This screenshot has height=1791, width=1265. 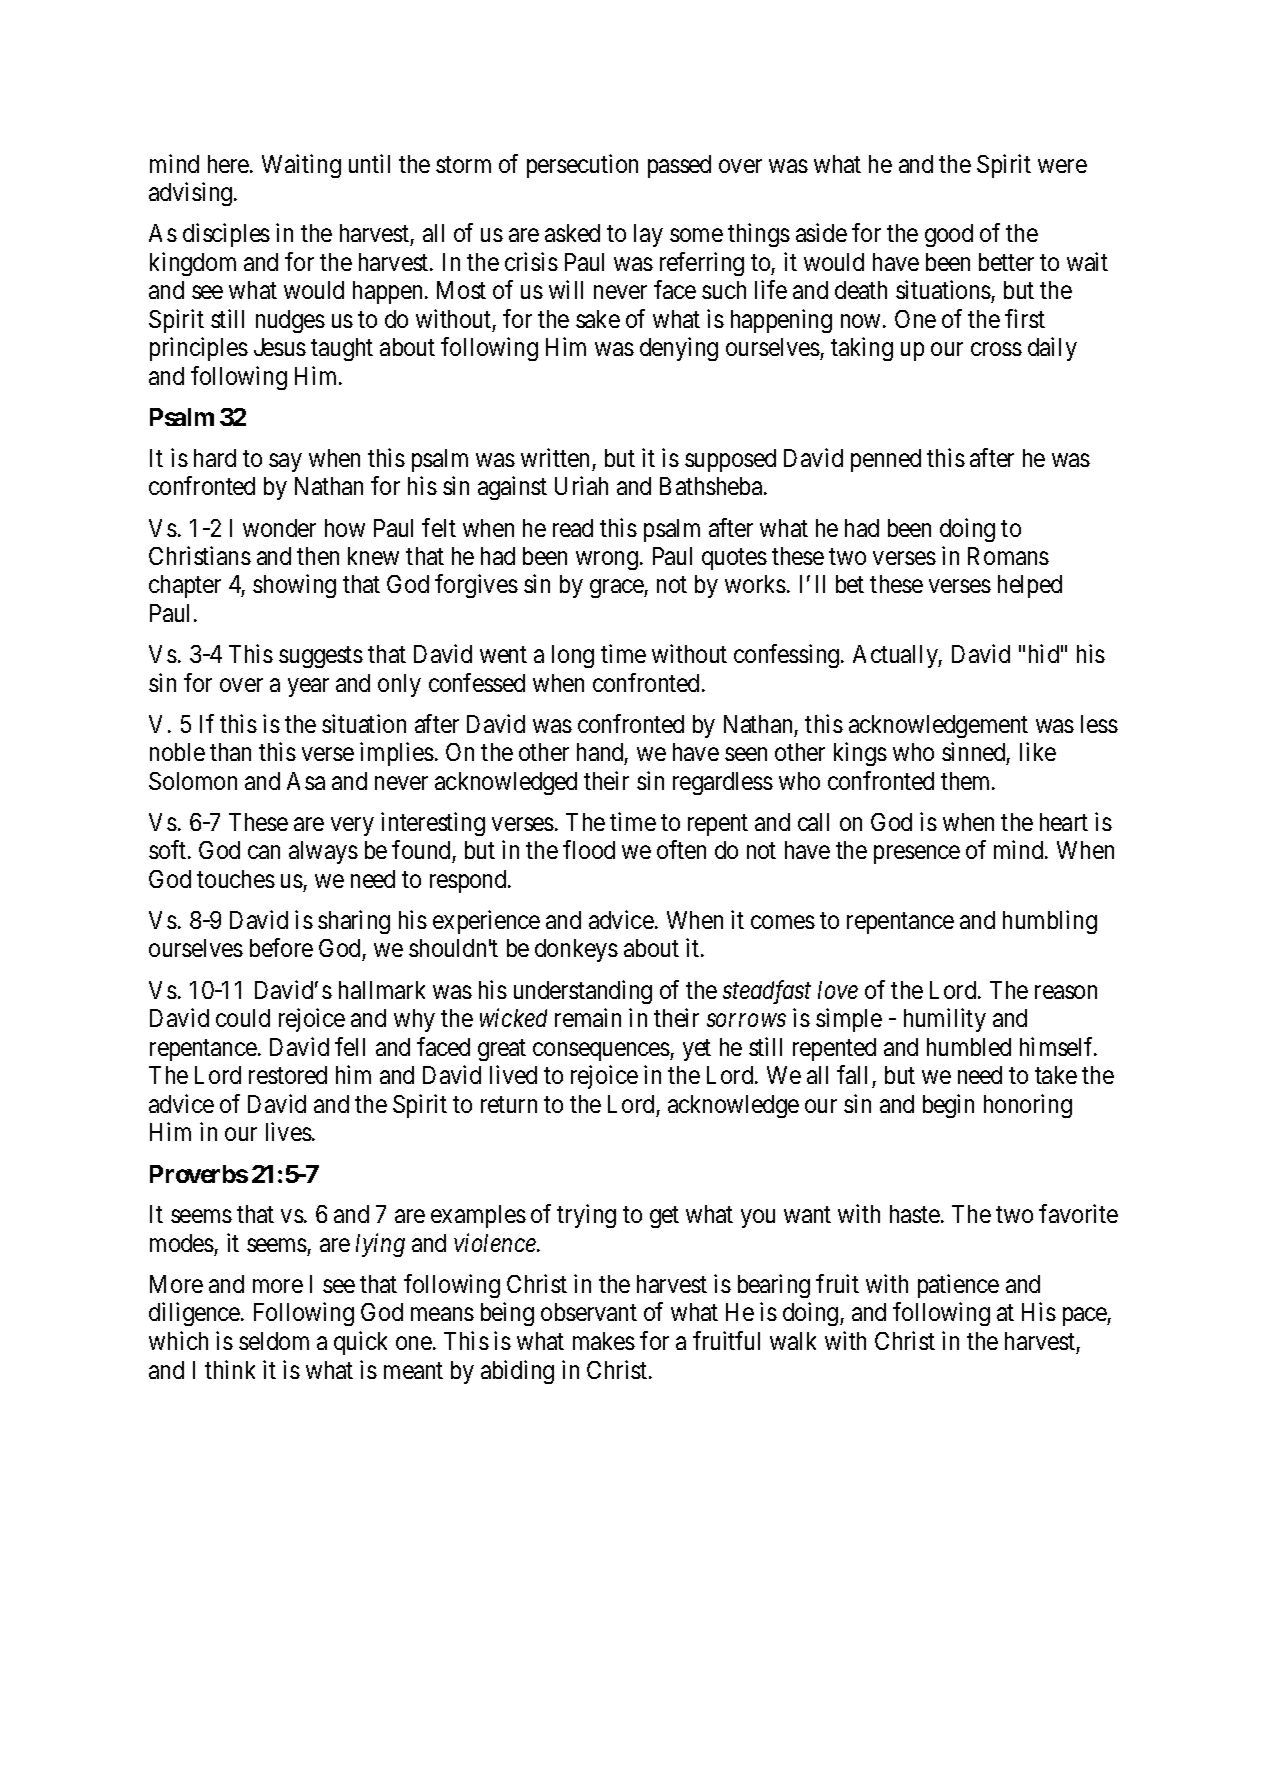 I want to click on here, so click(x=229, y=164).
